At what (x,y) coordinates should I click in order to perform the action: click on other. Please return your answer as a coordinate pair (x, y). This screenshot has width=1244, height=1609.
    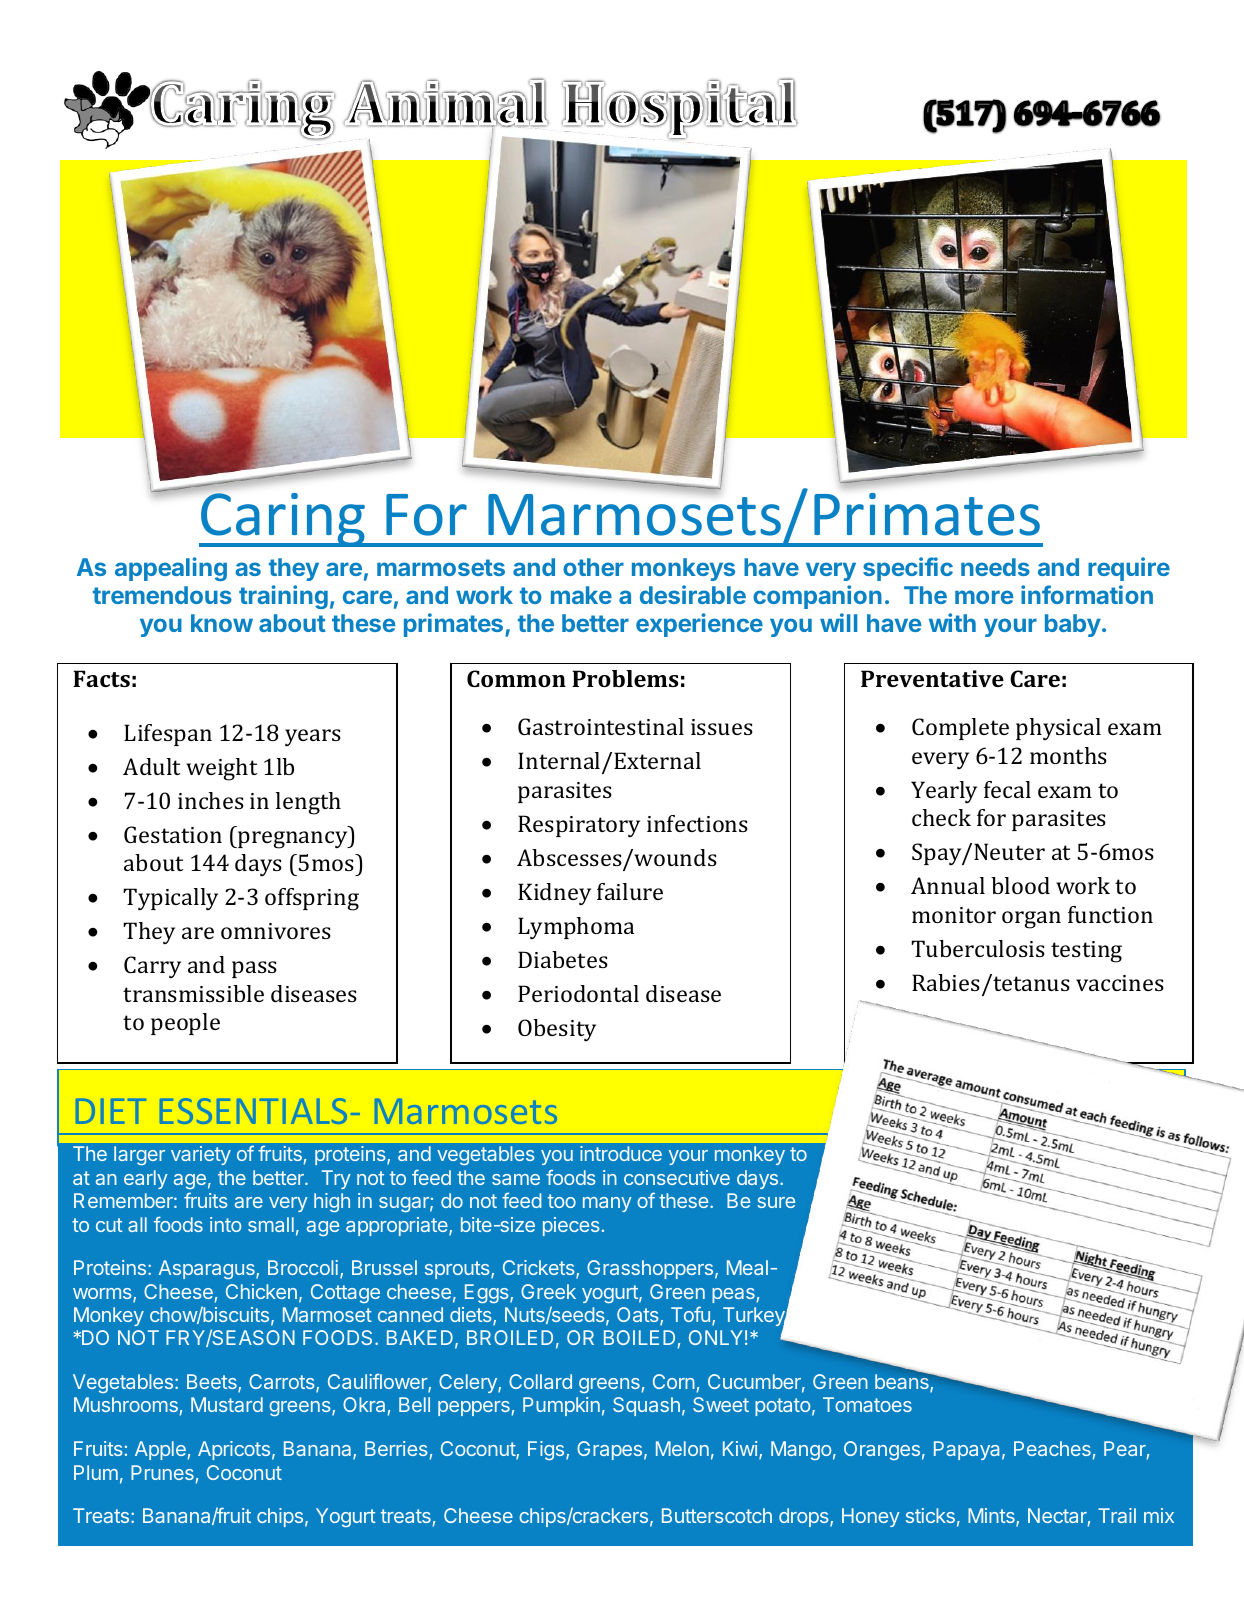
    Looking at the image, I should click on (593, 567).
